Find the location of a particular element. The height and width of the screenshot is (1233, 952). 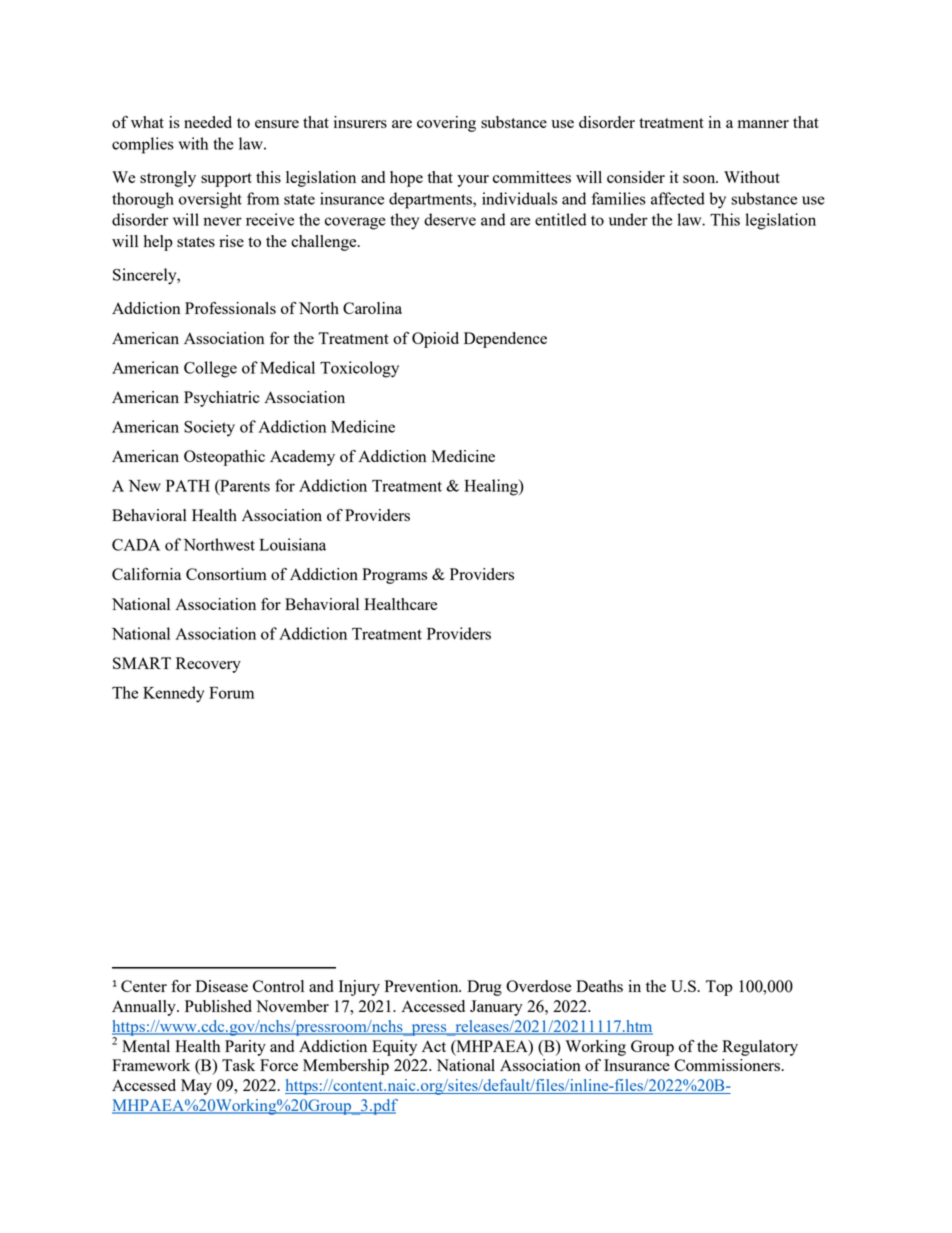

Task is located at coordinates (238, 1065).
